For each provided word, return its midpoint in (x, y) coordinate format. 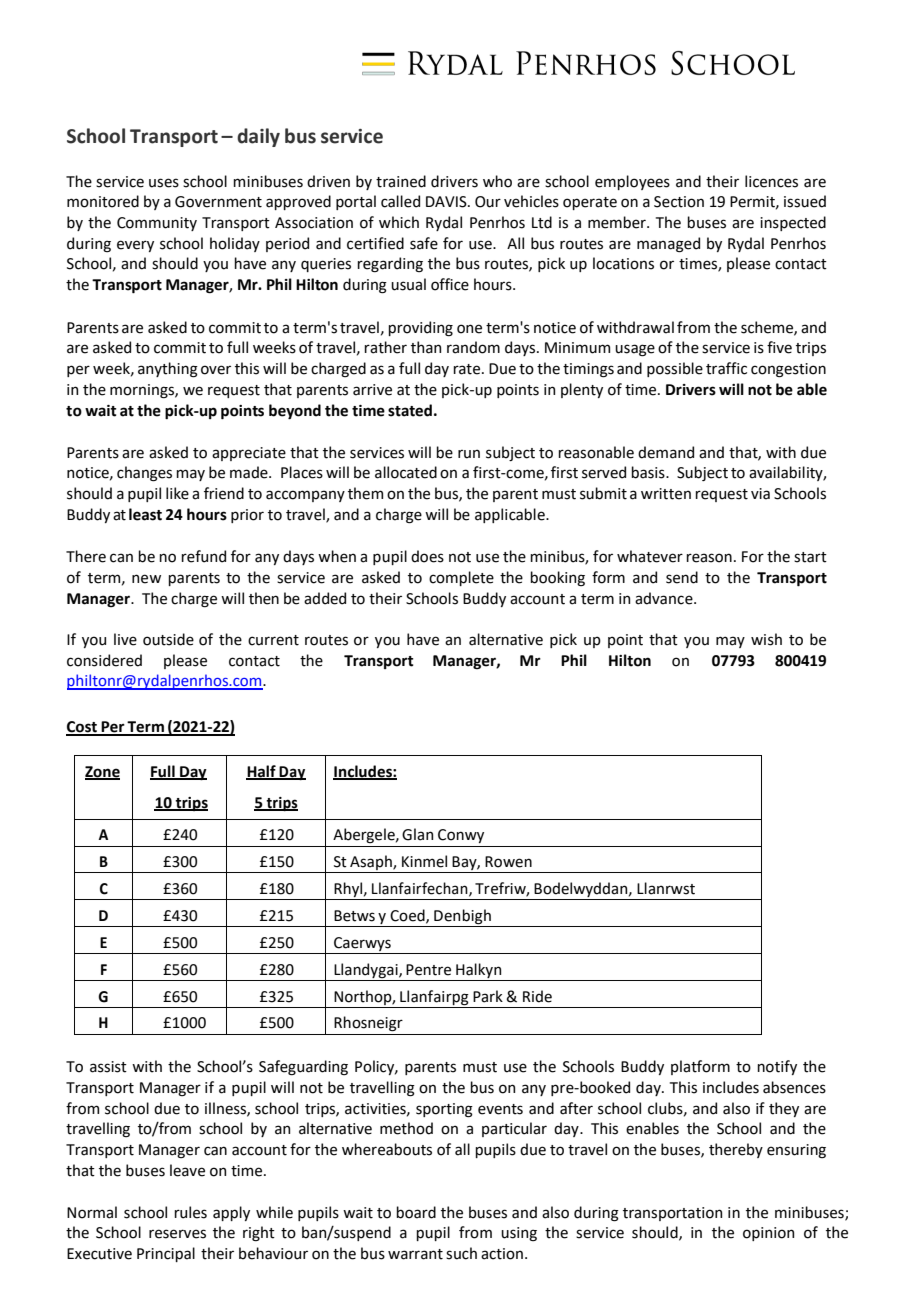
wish (766, 639)
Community (157, 224)
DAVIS (447, 202)
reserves (177, 1234)
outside (168, 639)
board (416, 1212)
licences (771, 181)
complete (461, 578)
